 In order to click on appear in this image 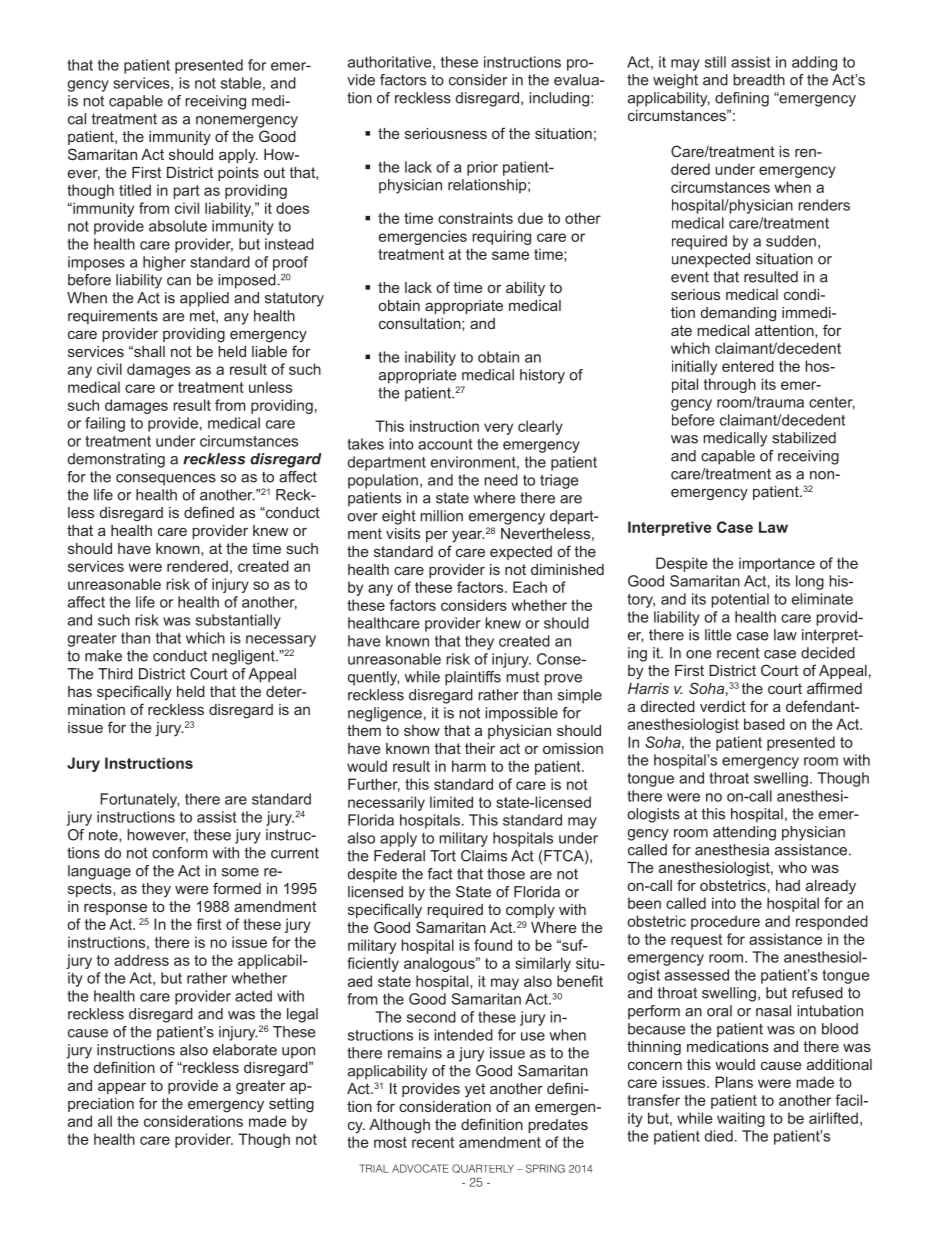, I will do `click(122, 1088)`.
